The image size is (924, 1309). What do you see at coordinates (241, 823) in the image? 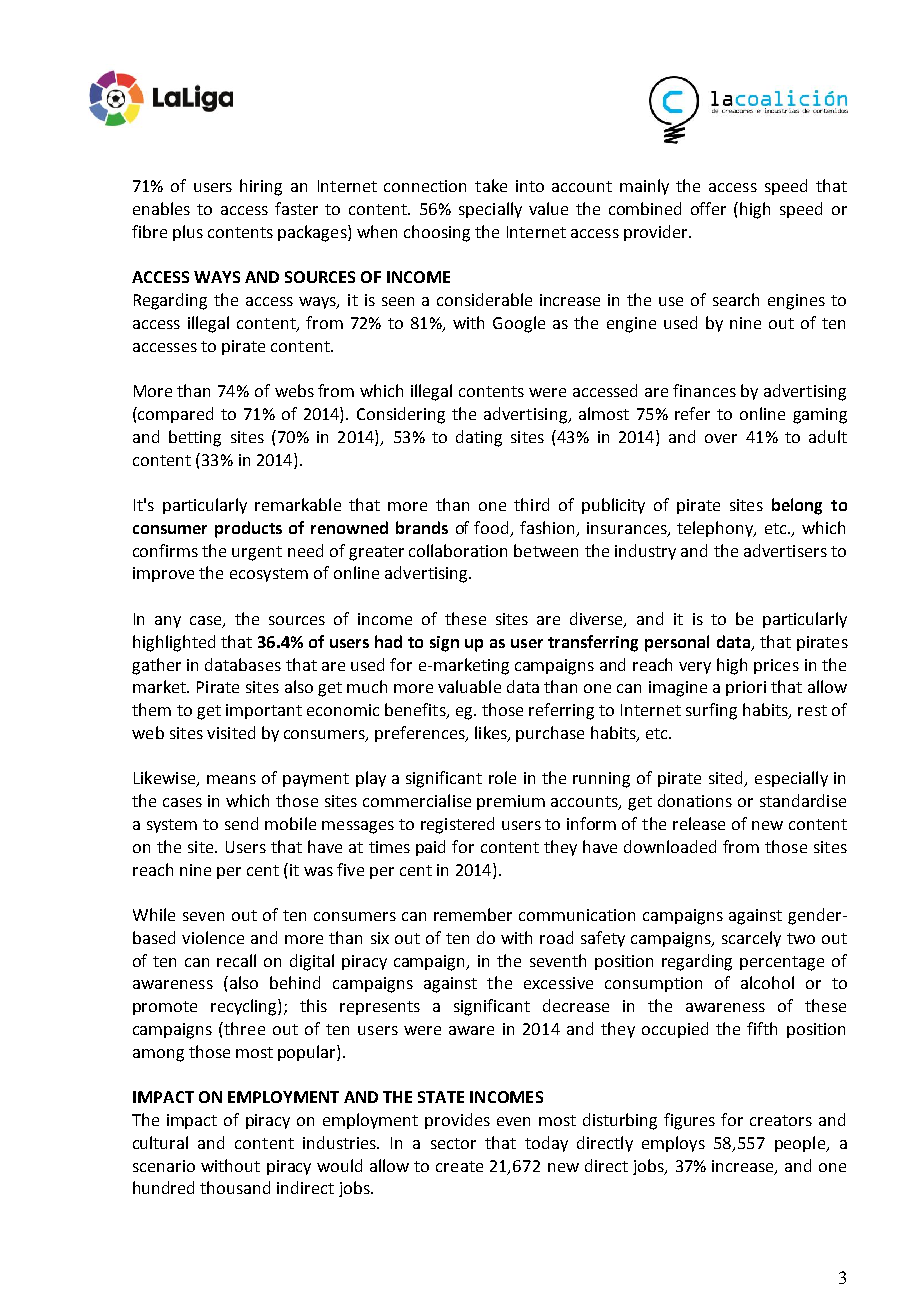
I see `send` at bounding box center [241, 823].
